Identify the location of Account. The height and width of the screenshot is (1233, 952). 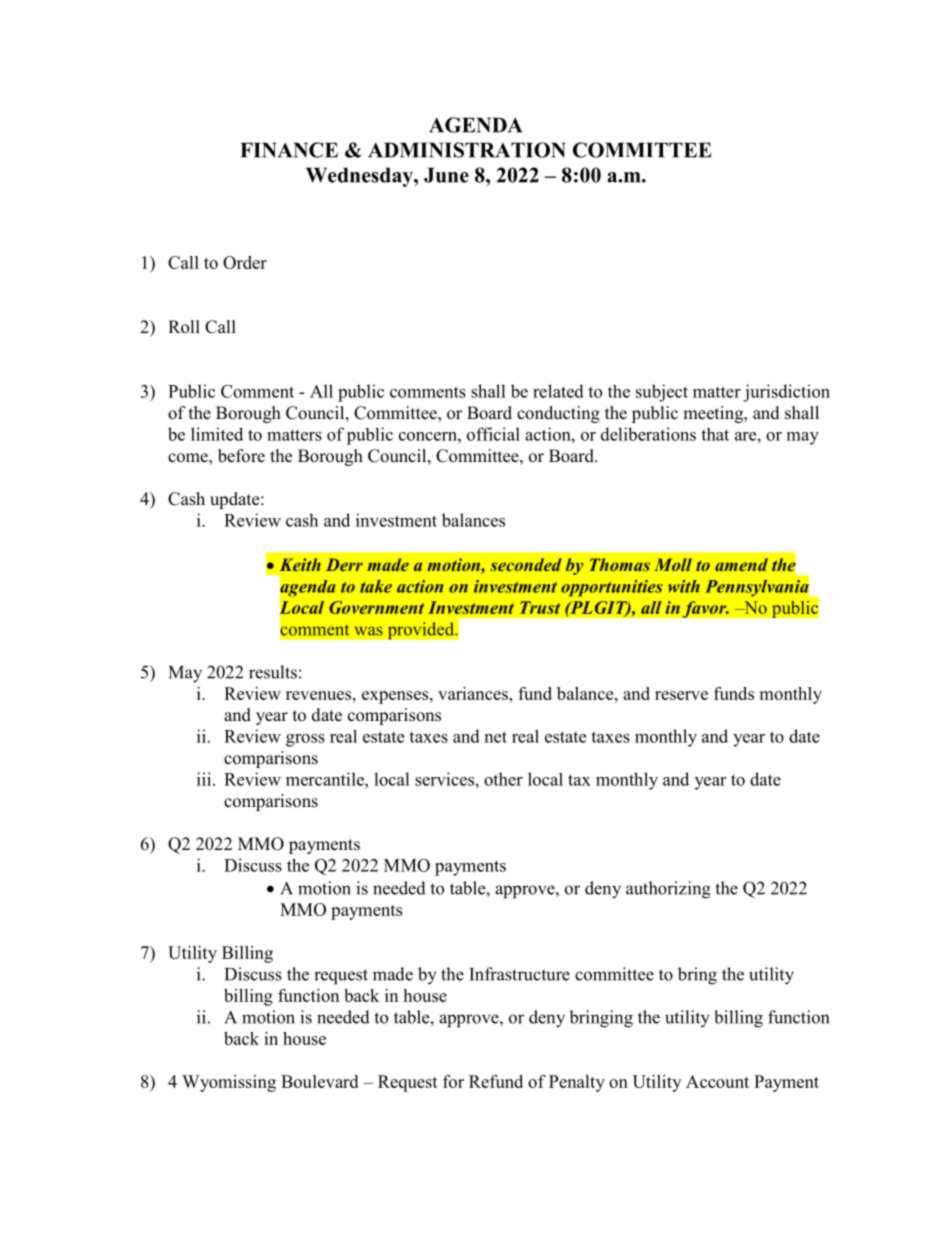
(717, 1081).
